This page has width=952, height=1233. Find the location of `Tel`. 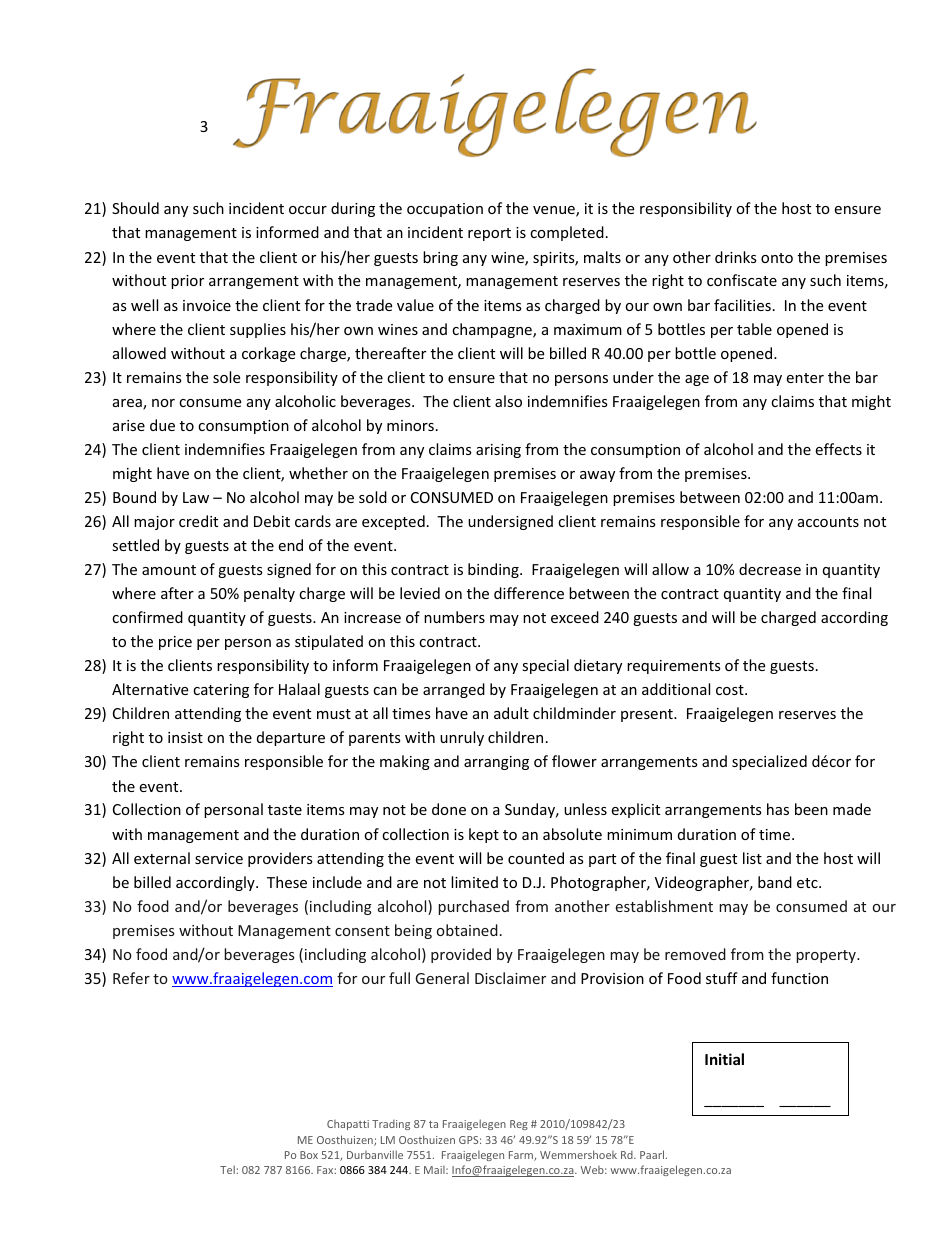

Tel is located at coordinates (228, 1169).
